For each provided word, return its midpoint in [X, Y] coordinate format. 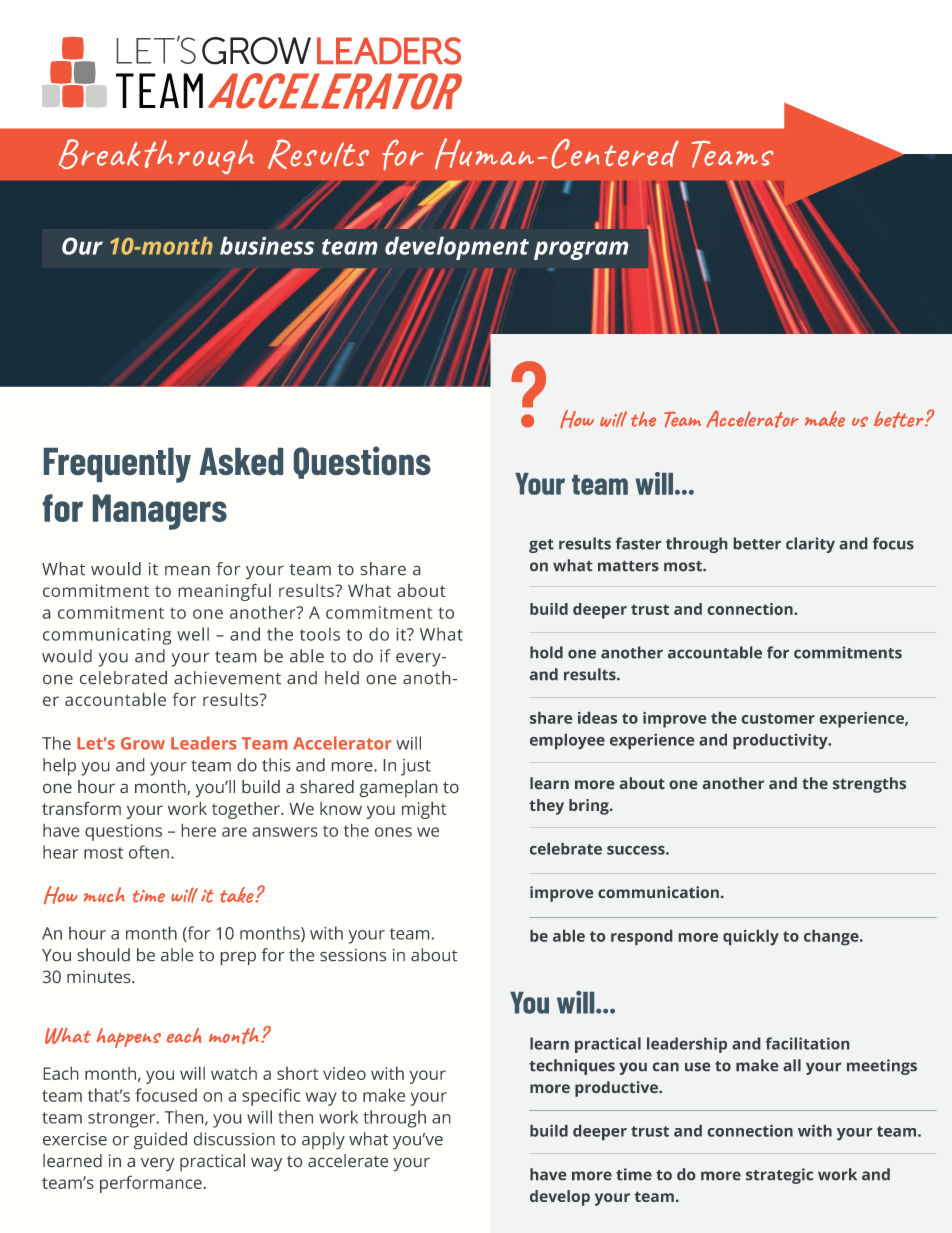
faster [638, 543]
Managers [160, 512]
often [149, 852]
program [581, 250]
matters [628, 566]
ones [393, 832]
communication [658, 892]
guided [160, 1141]
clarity [810, 545]
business [267, 245]
